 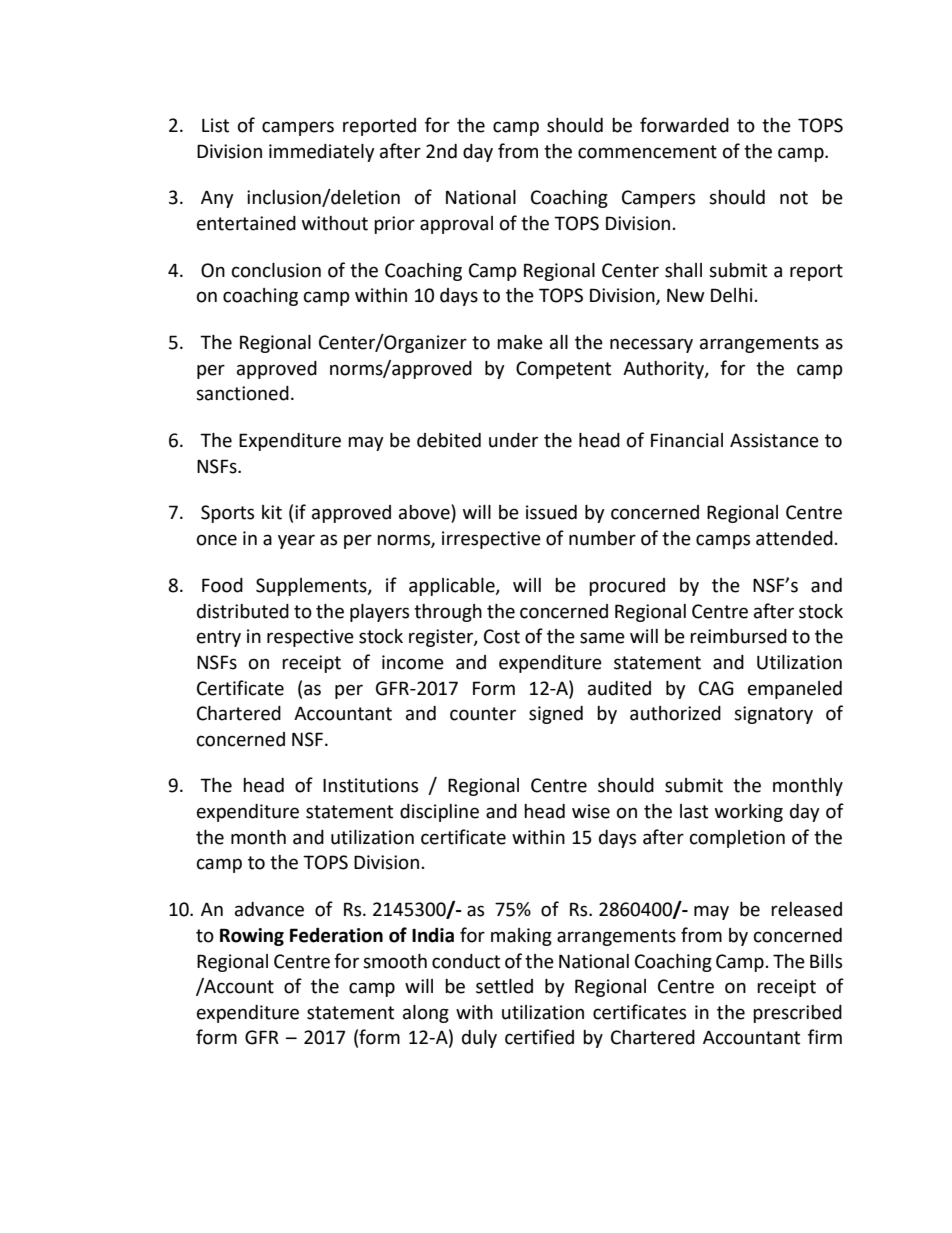 I want to click on Rowing, so click(x=252, y=937).
